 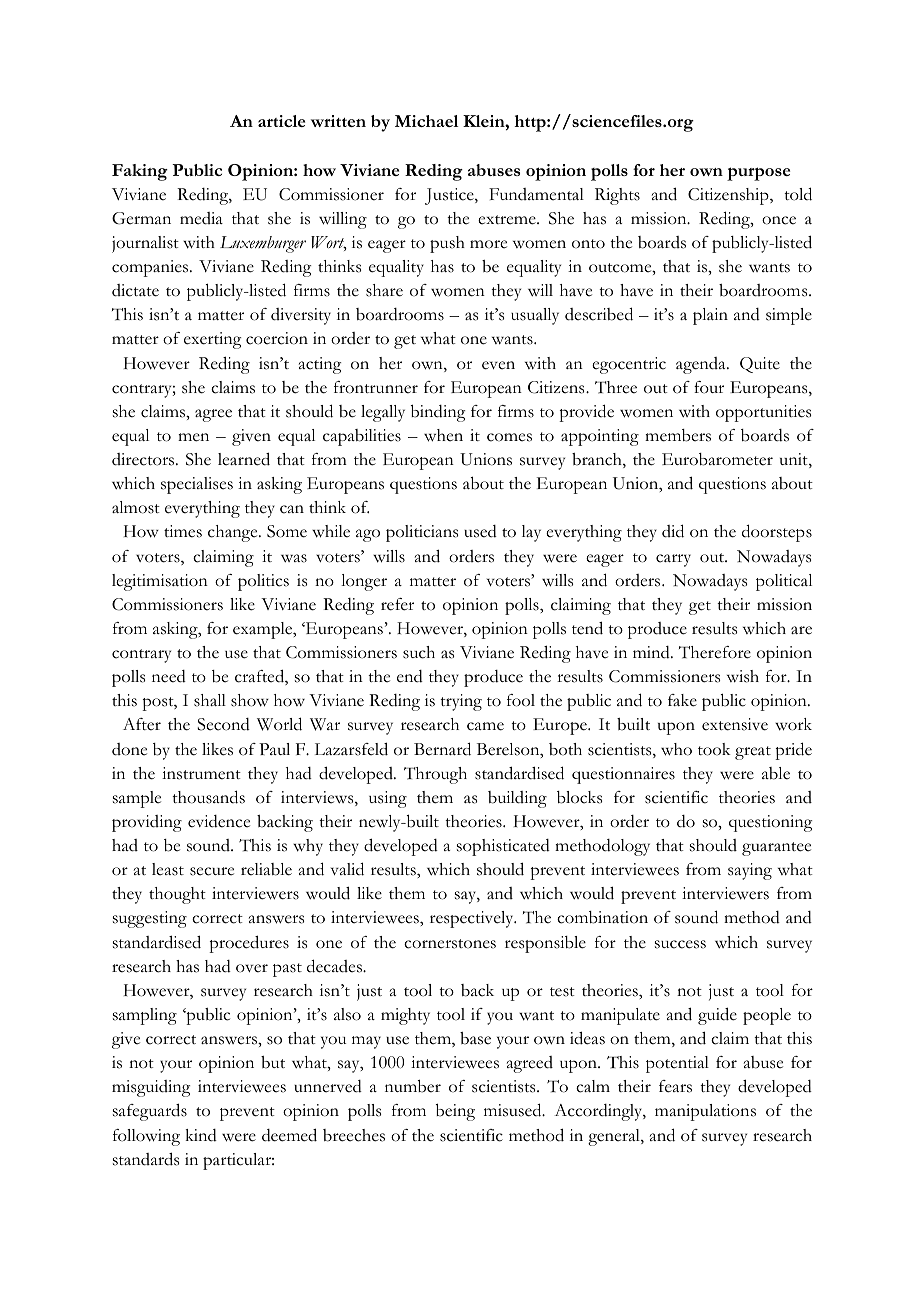 I want to click on thousands, so click(x=208, y=797).
